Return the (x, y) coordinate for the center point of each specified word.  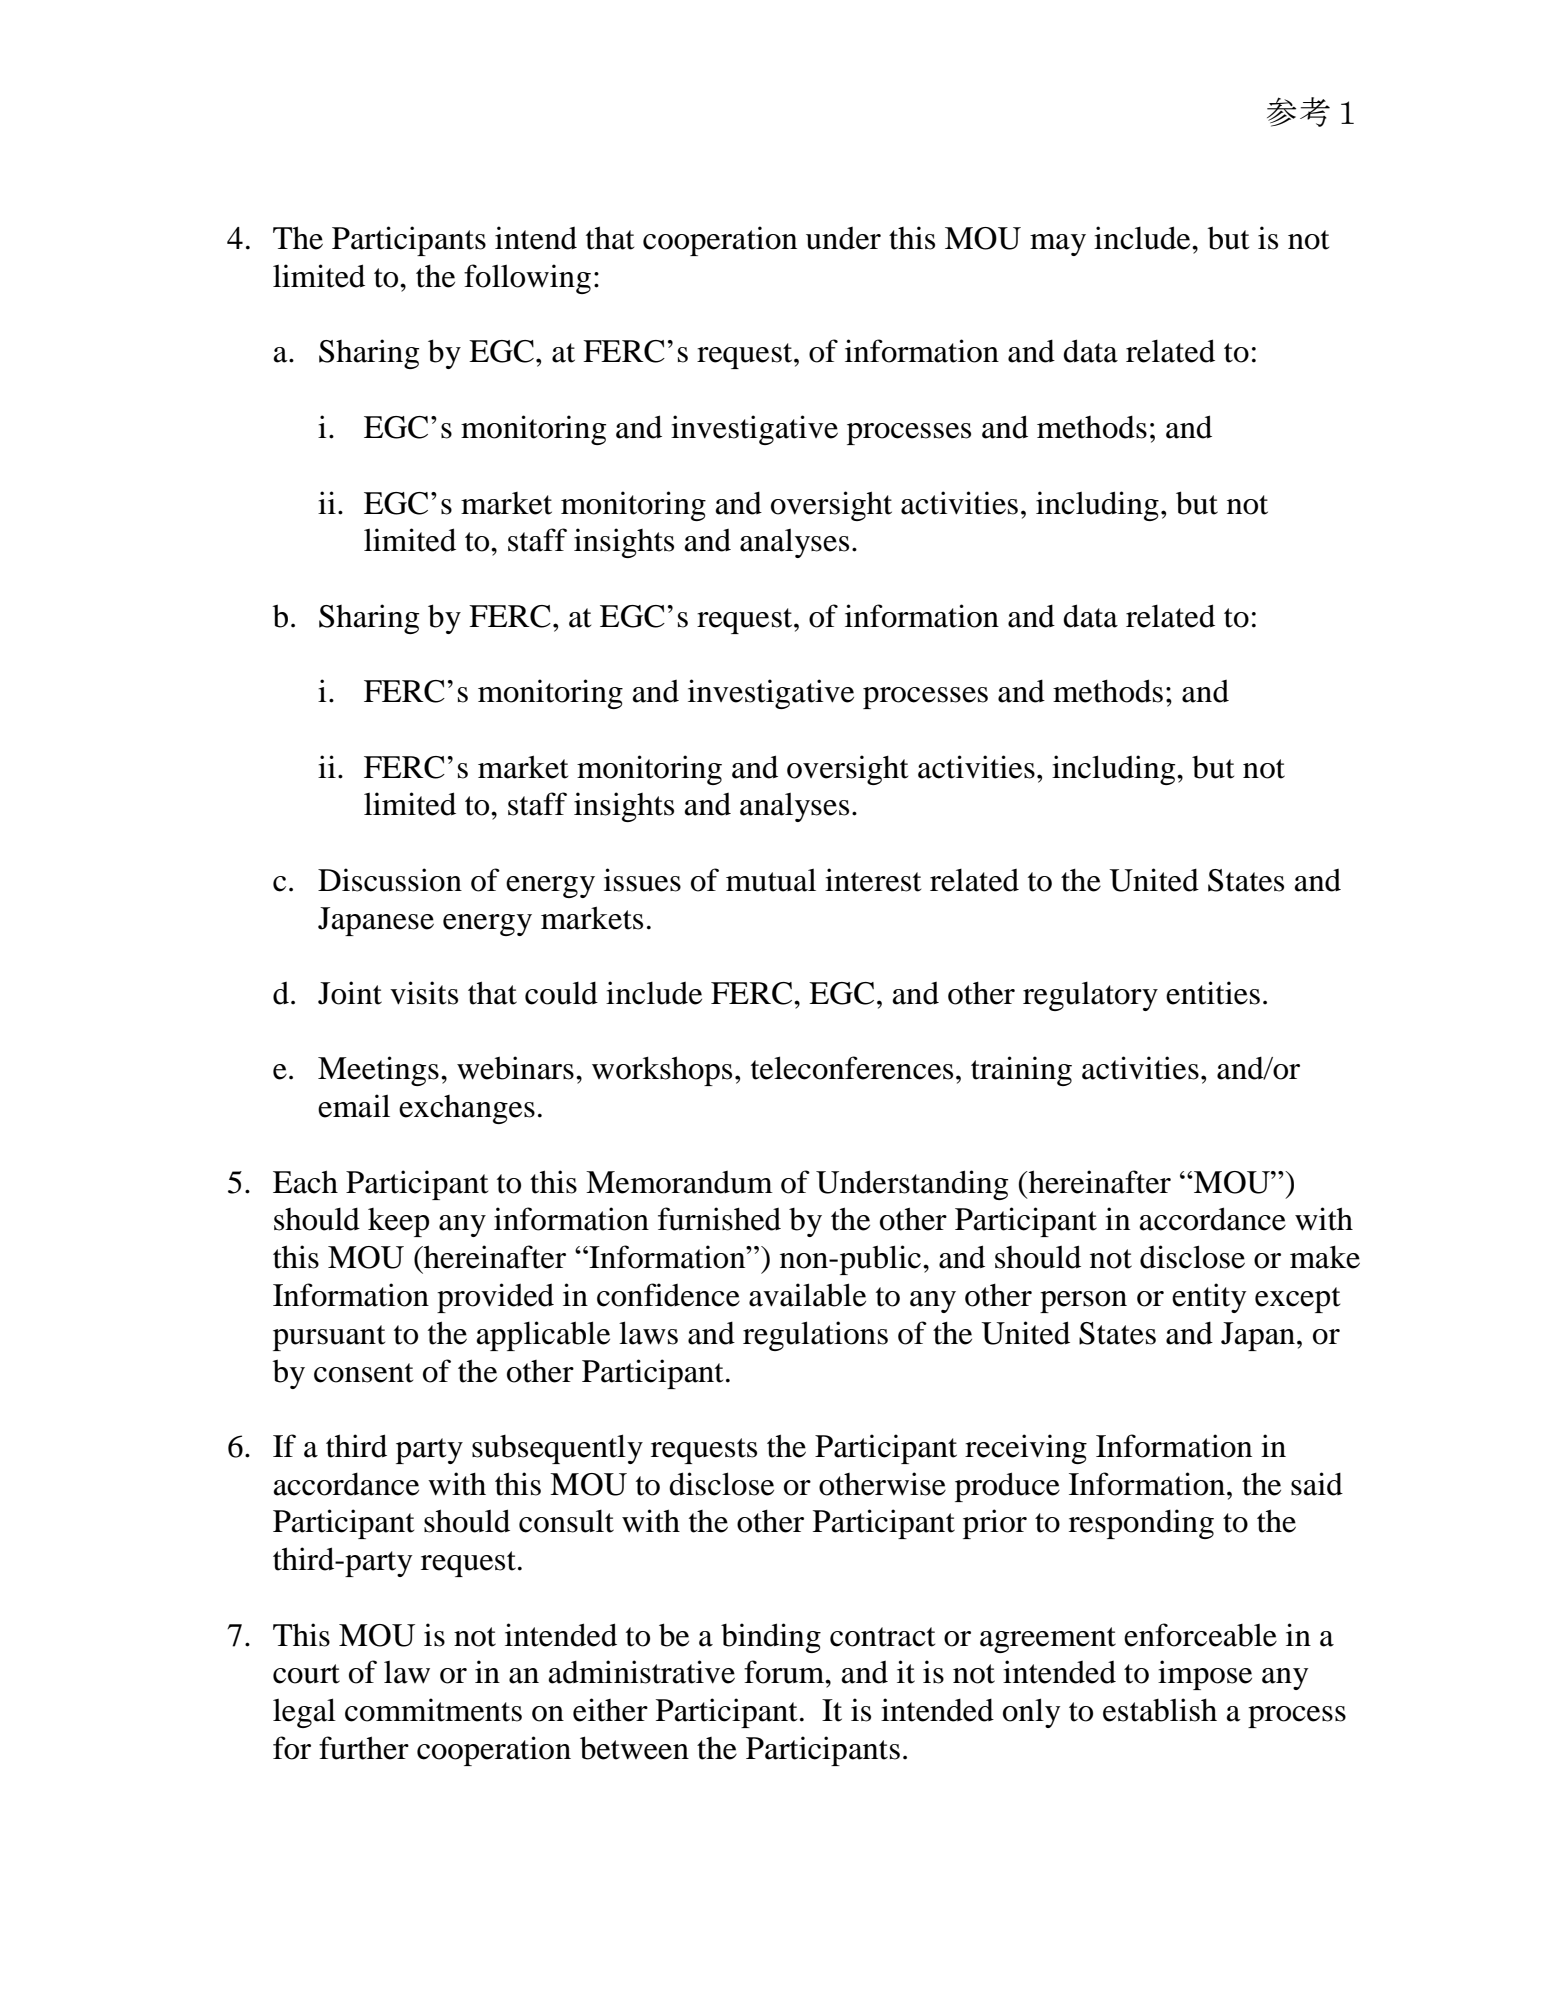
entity (1209, 1298)
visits (424, 993)
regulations (815, 1336)
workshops (662, 1071)
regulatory (1090, 996)
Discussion (390, 880)
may (1058, 245)
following (527, 279)
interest (873, 880)
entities (1213, 993)
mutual (771, 880)
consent (363, 1373)
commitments (433, 1710)
